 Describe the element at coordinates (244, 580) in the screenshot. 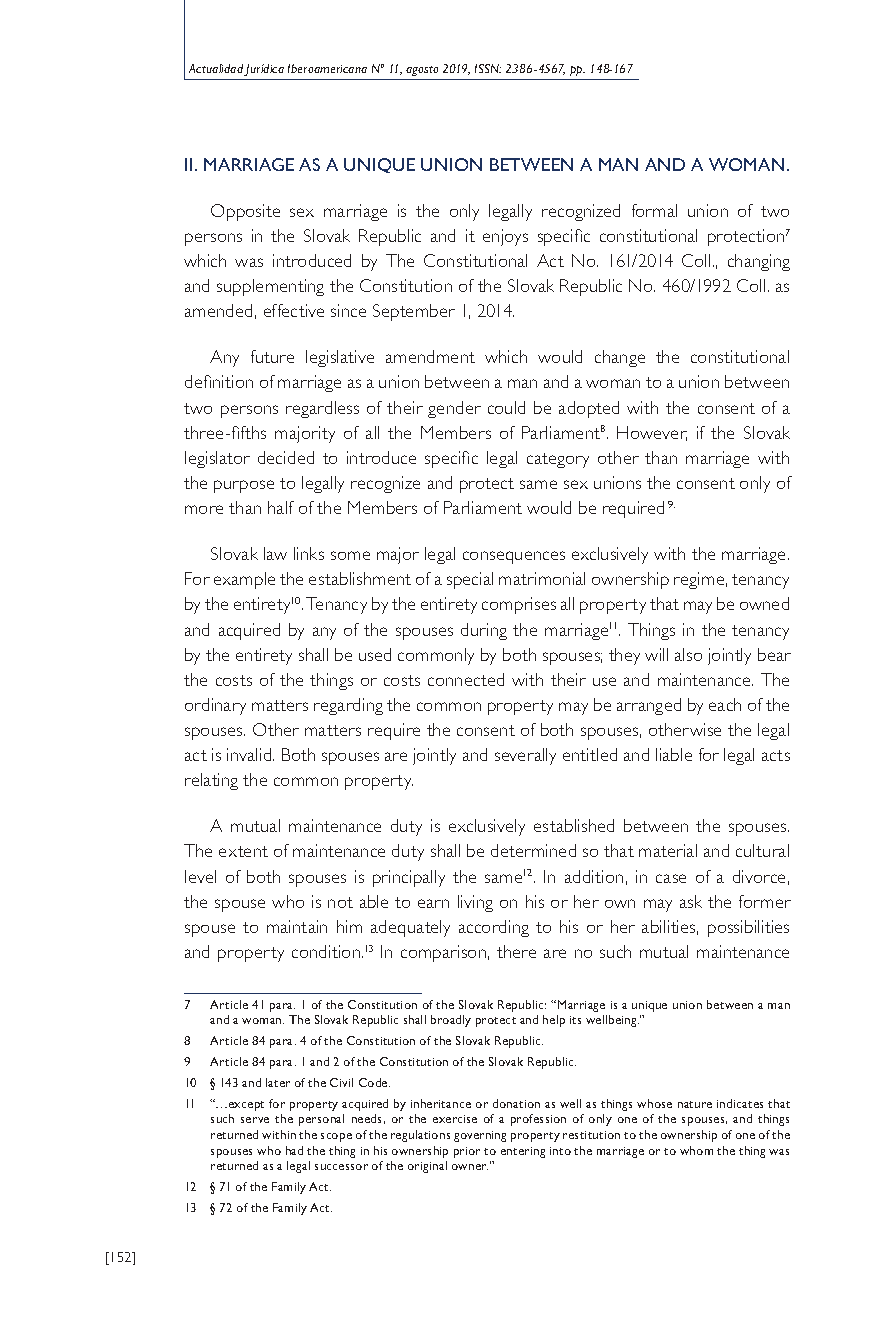

I see `example` at that location.
